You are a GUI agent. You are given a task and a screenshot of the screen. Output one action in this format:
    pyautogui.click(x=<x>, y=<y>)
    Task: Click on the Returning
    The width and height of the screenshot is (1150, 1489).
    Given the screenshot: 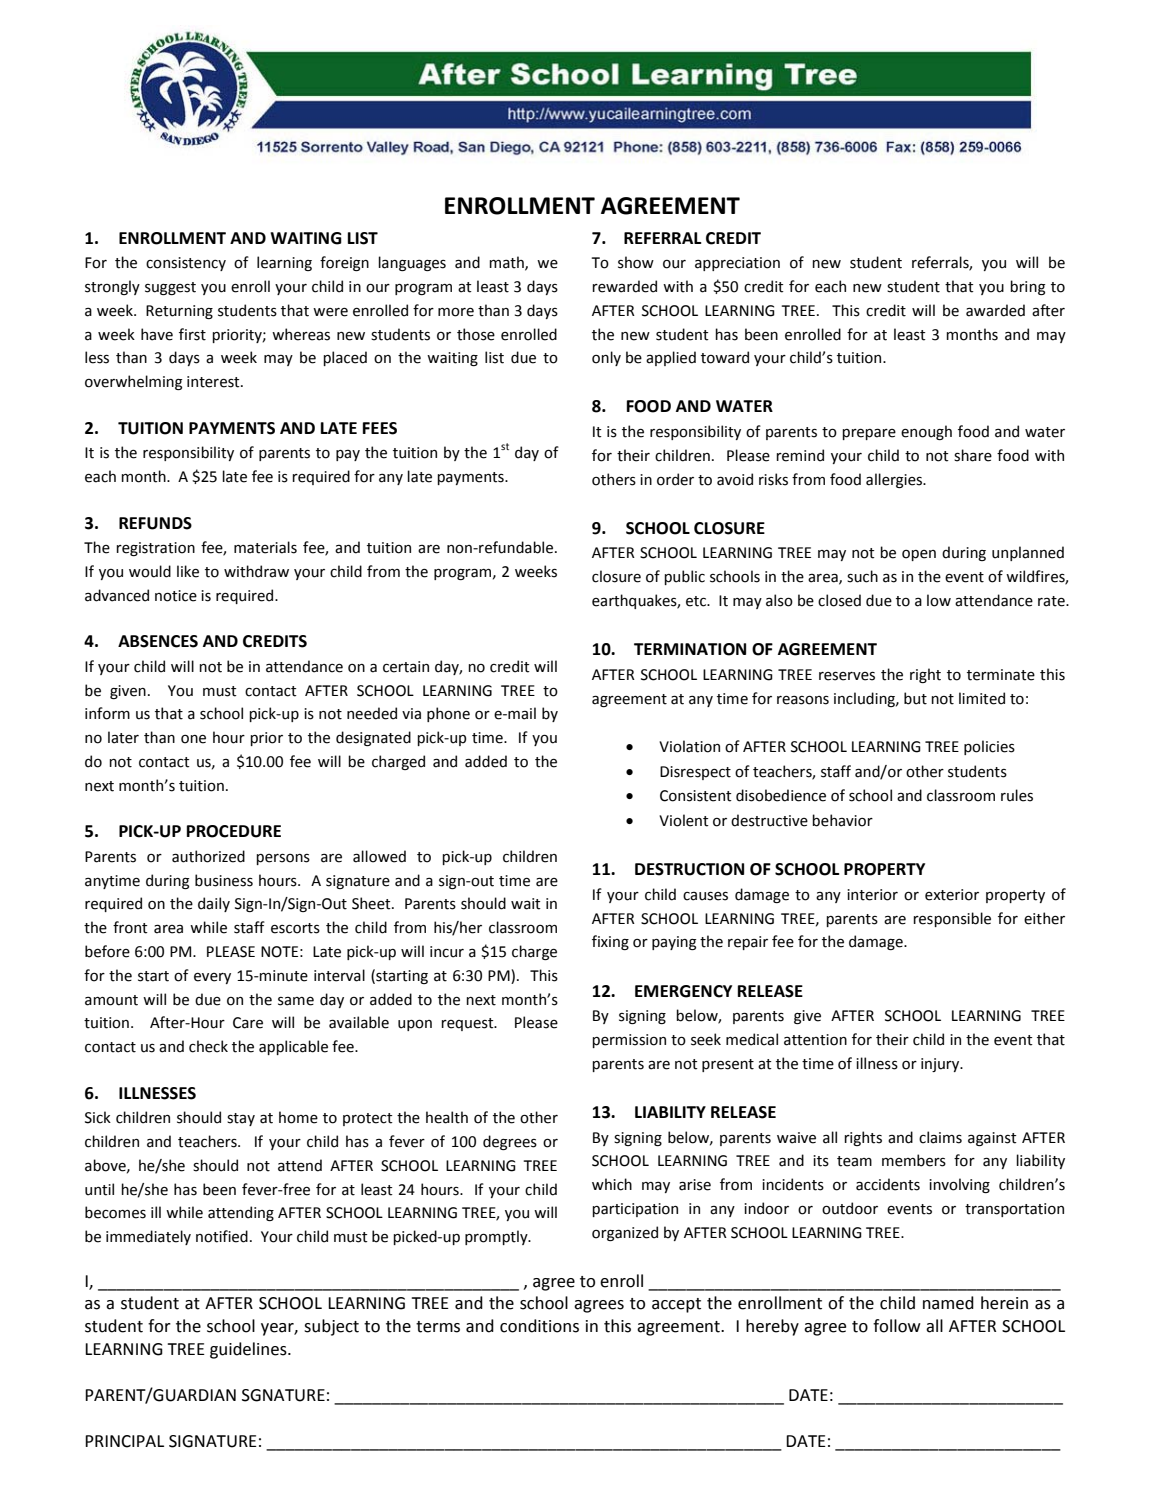 What is the action you would take?
    pyautogui.click(x=179, y=312)
